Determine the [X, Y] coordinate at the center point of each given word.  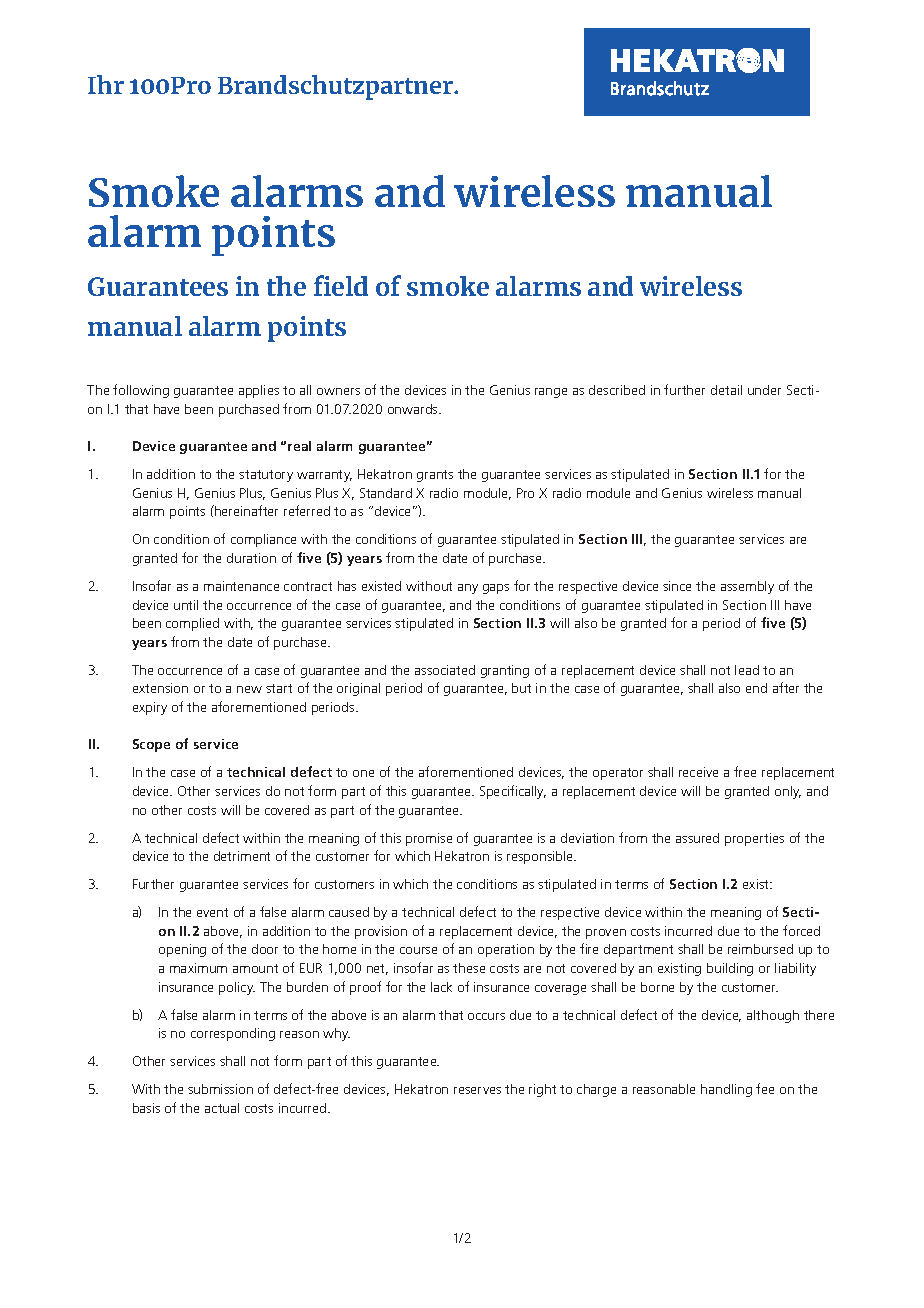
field [341, 285]
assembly [747, 587]
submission [220, 1089]
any [468, 589]
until [186, 605]
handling [726, 1090]
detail [726, 390]
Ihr [106, 84]
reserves [477, 1090]
